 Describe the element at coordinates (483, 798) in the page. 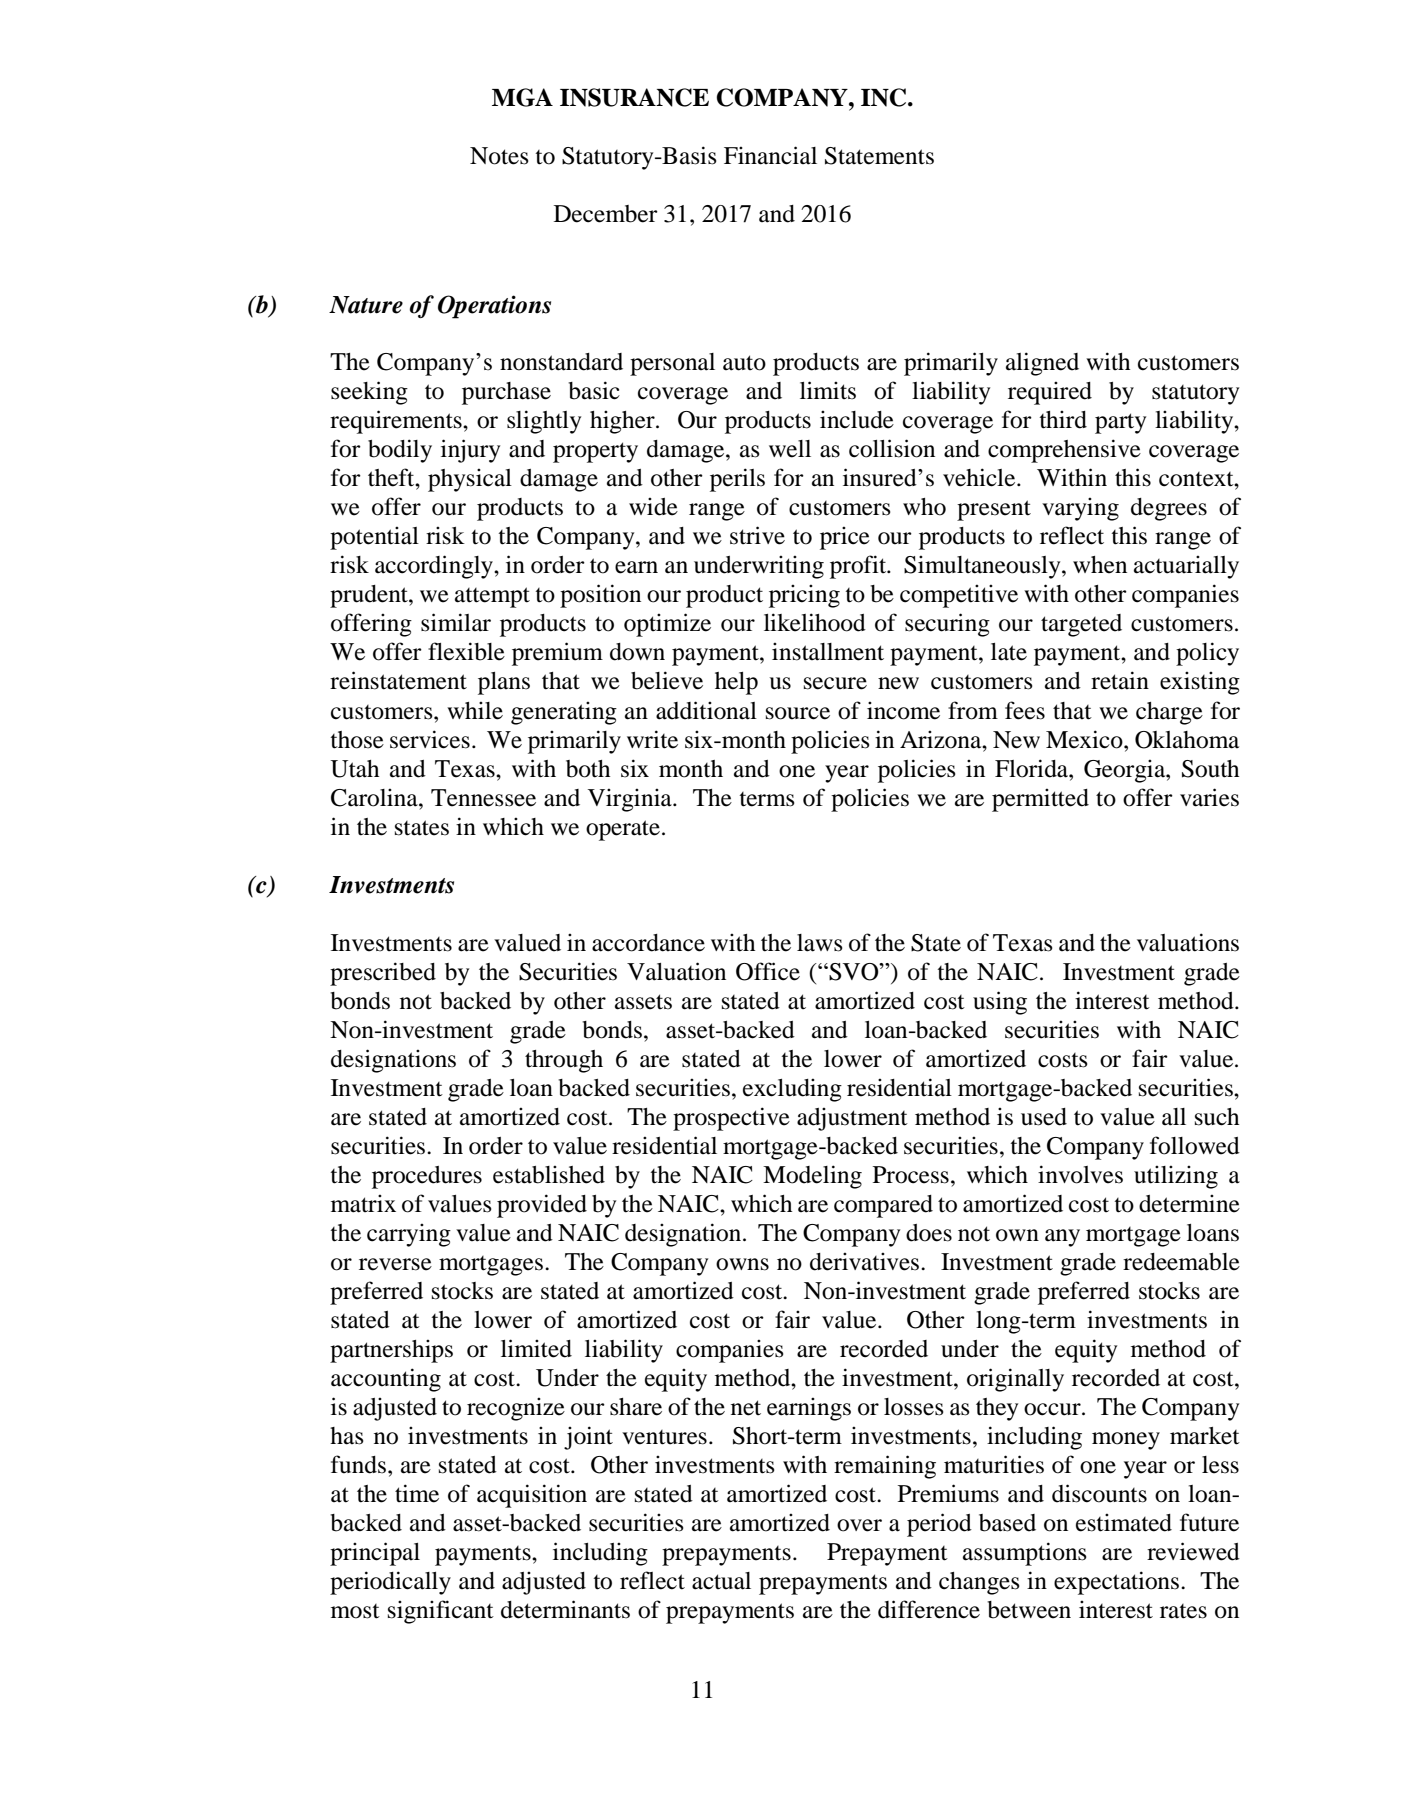

I see `Tennessee` at that location.
